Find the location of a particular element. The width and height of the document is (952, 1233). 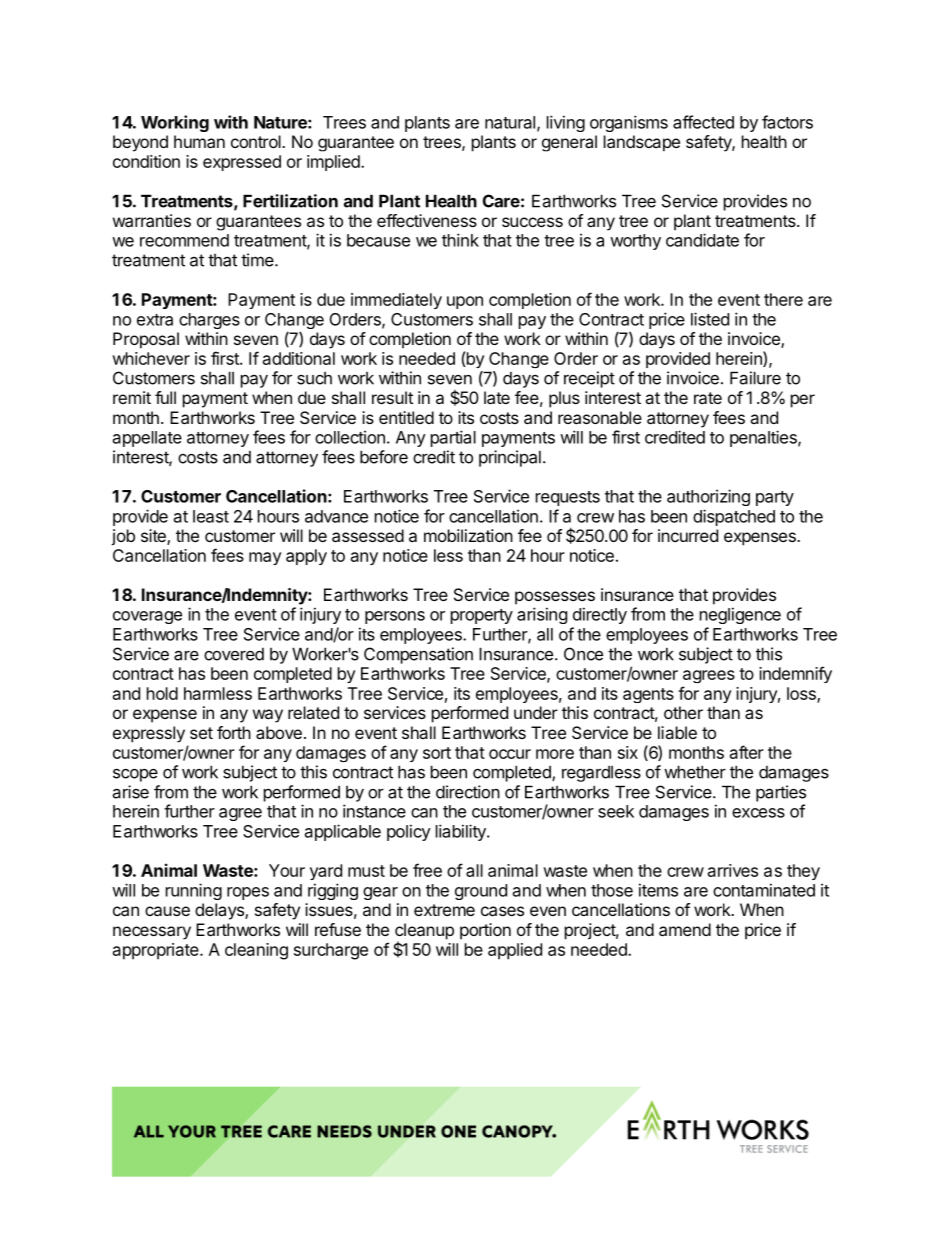

affected is located at coordinates (703, 122).
